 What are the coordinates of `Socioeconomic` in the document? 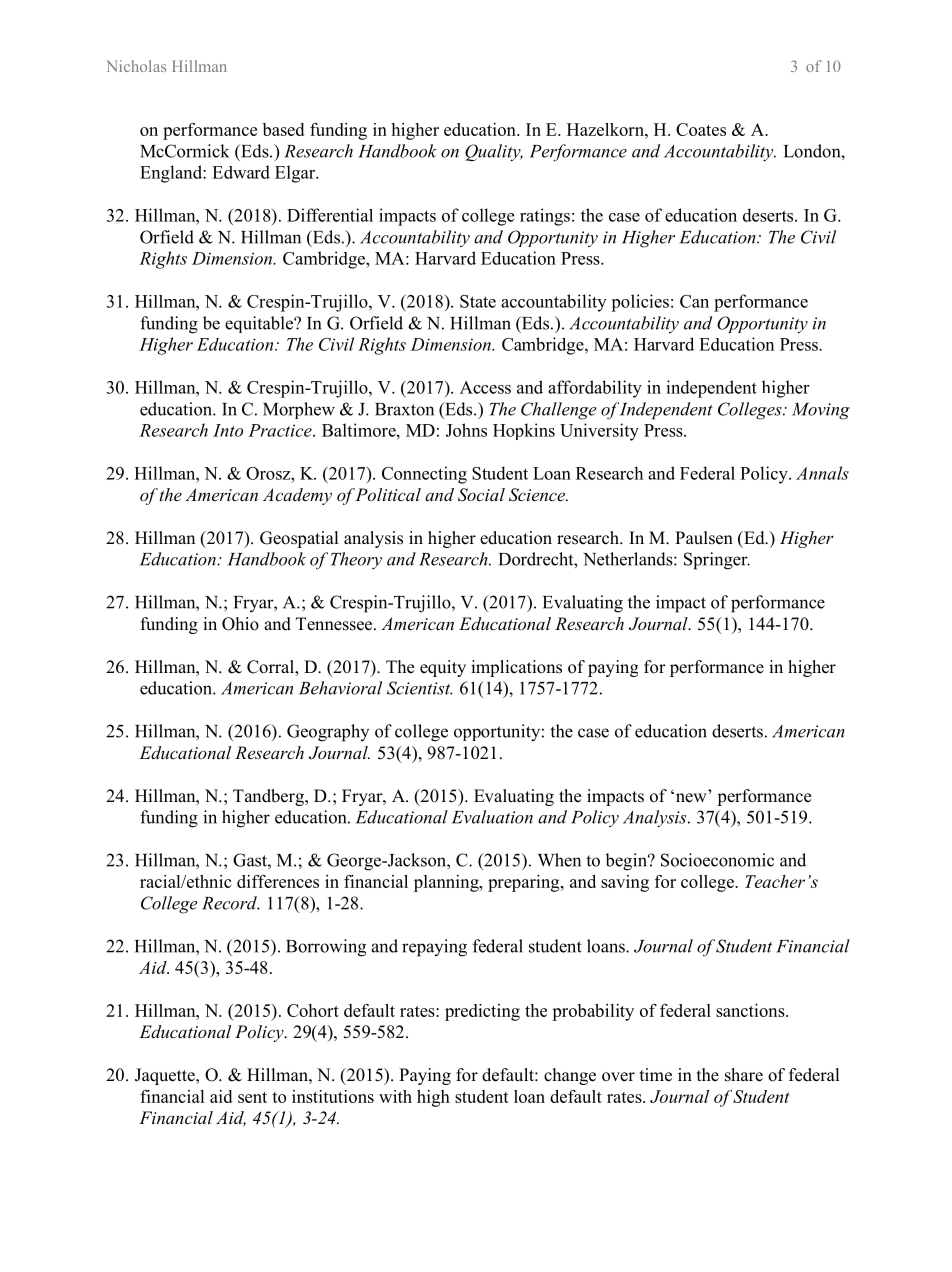 It's located at (717, 860).
